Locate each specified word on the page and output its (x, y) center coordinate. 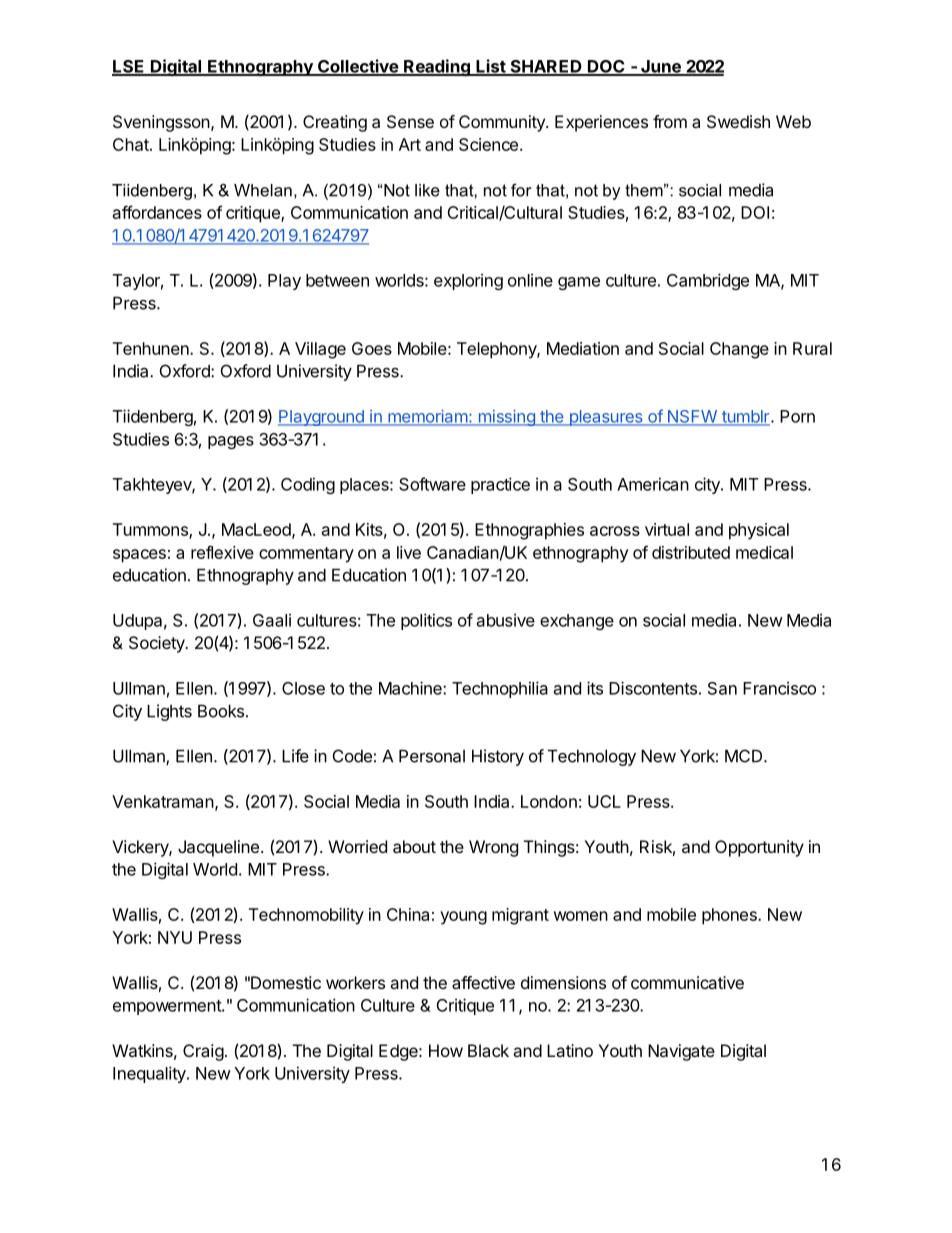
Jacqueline (218, 848)
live (409, 552)
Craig (203, 1052)
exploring (468, 281)
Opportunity (759, 848)
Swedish (738, 121)
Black (488, 1050)
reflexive (222, 552)
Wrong (493, 848)
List (491, 67)
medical (764, 552)
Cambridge (708, 281)
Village (320, 350)
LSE (129, 67)
